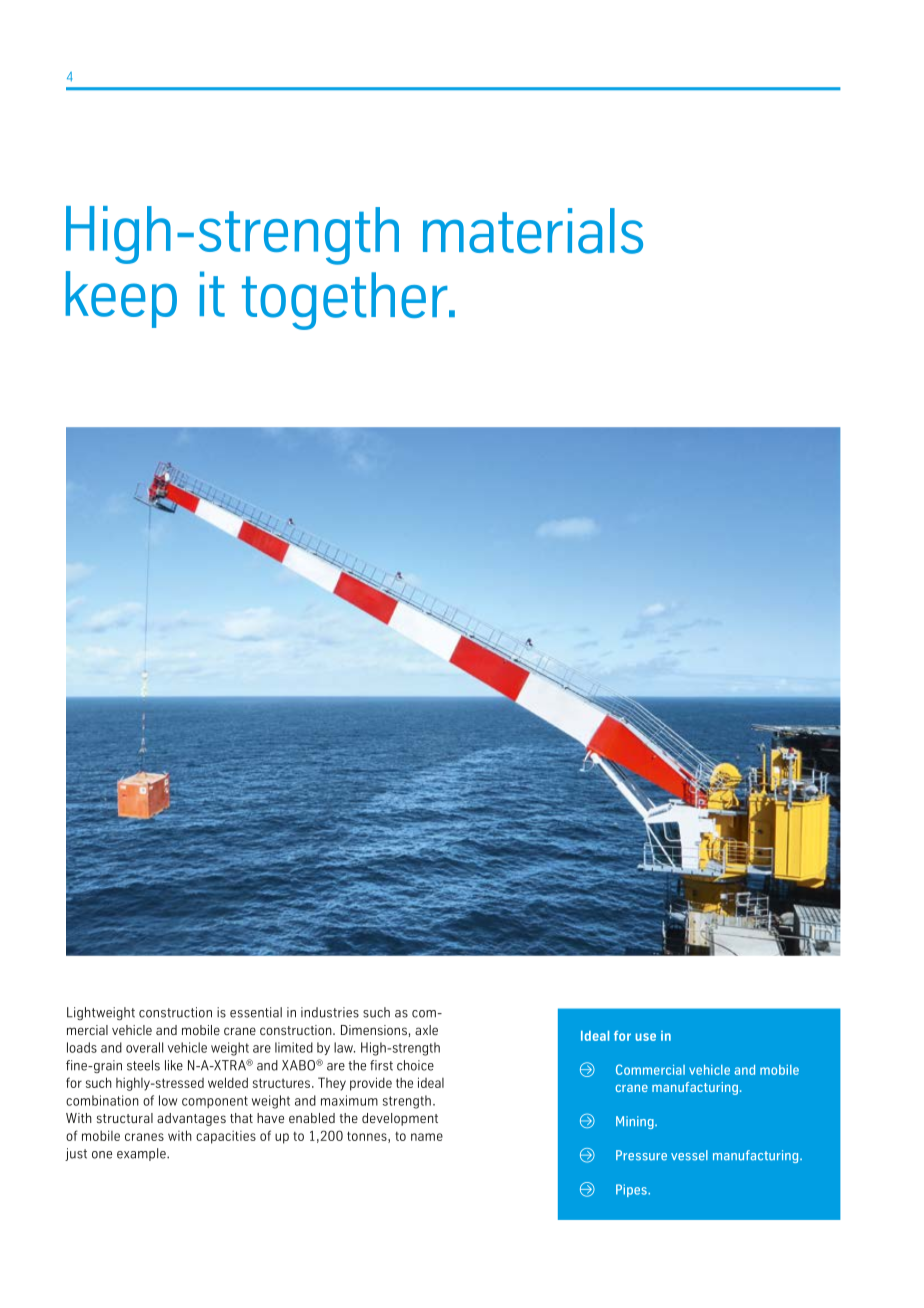  Describe the element at coordinates (142, 1154) in the page. I see `example` at that location.
